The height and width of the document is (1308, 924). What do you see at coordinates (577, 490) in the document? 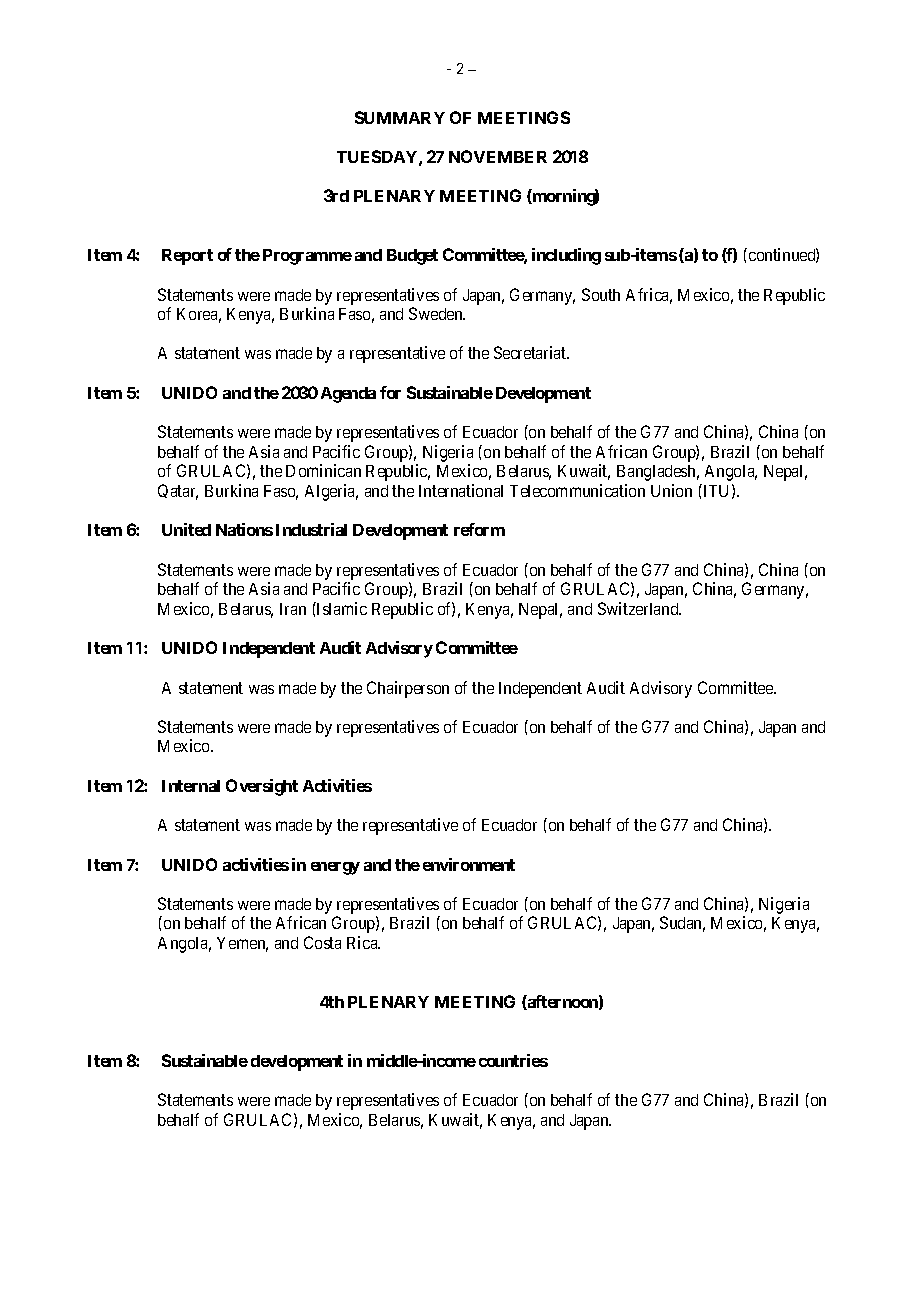
I see `Telecommunication` at bounding box center [577, 490].
